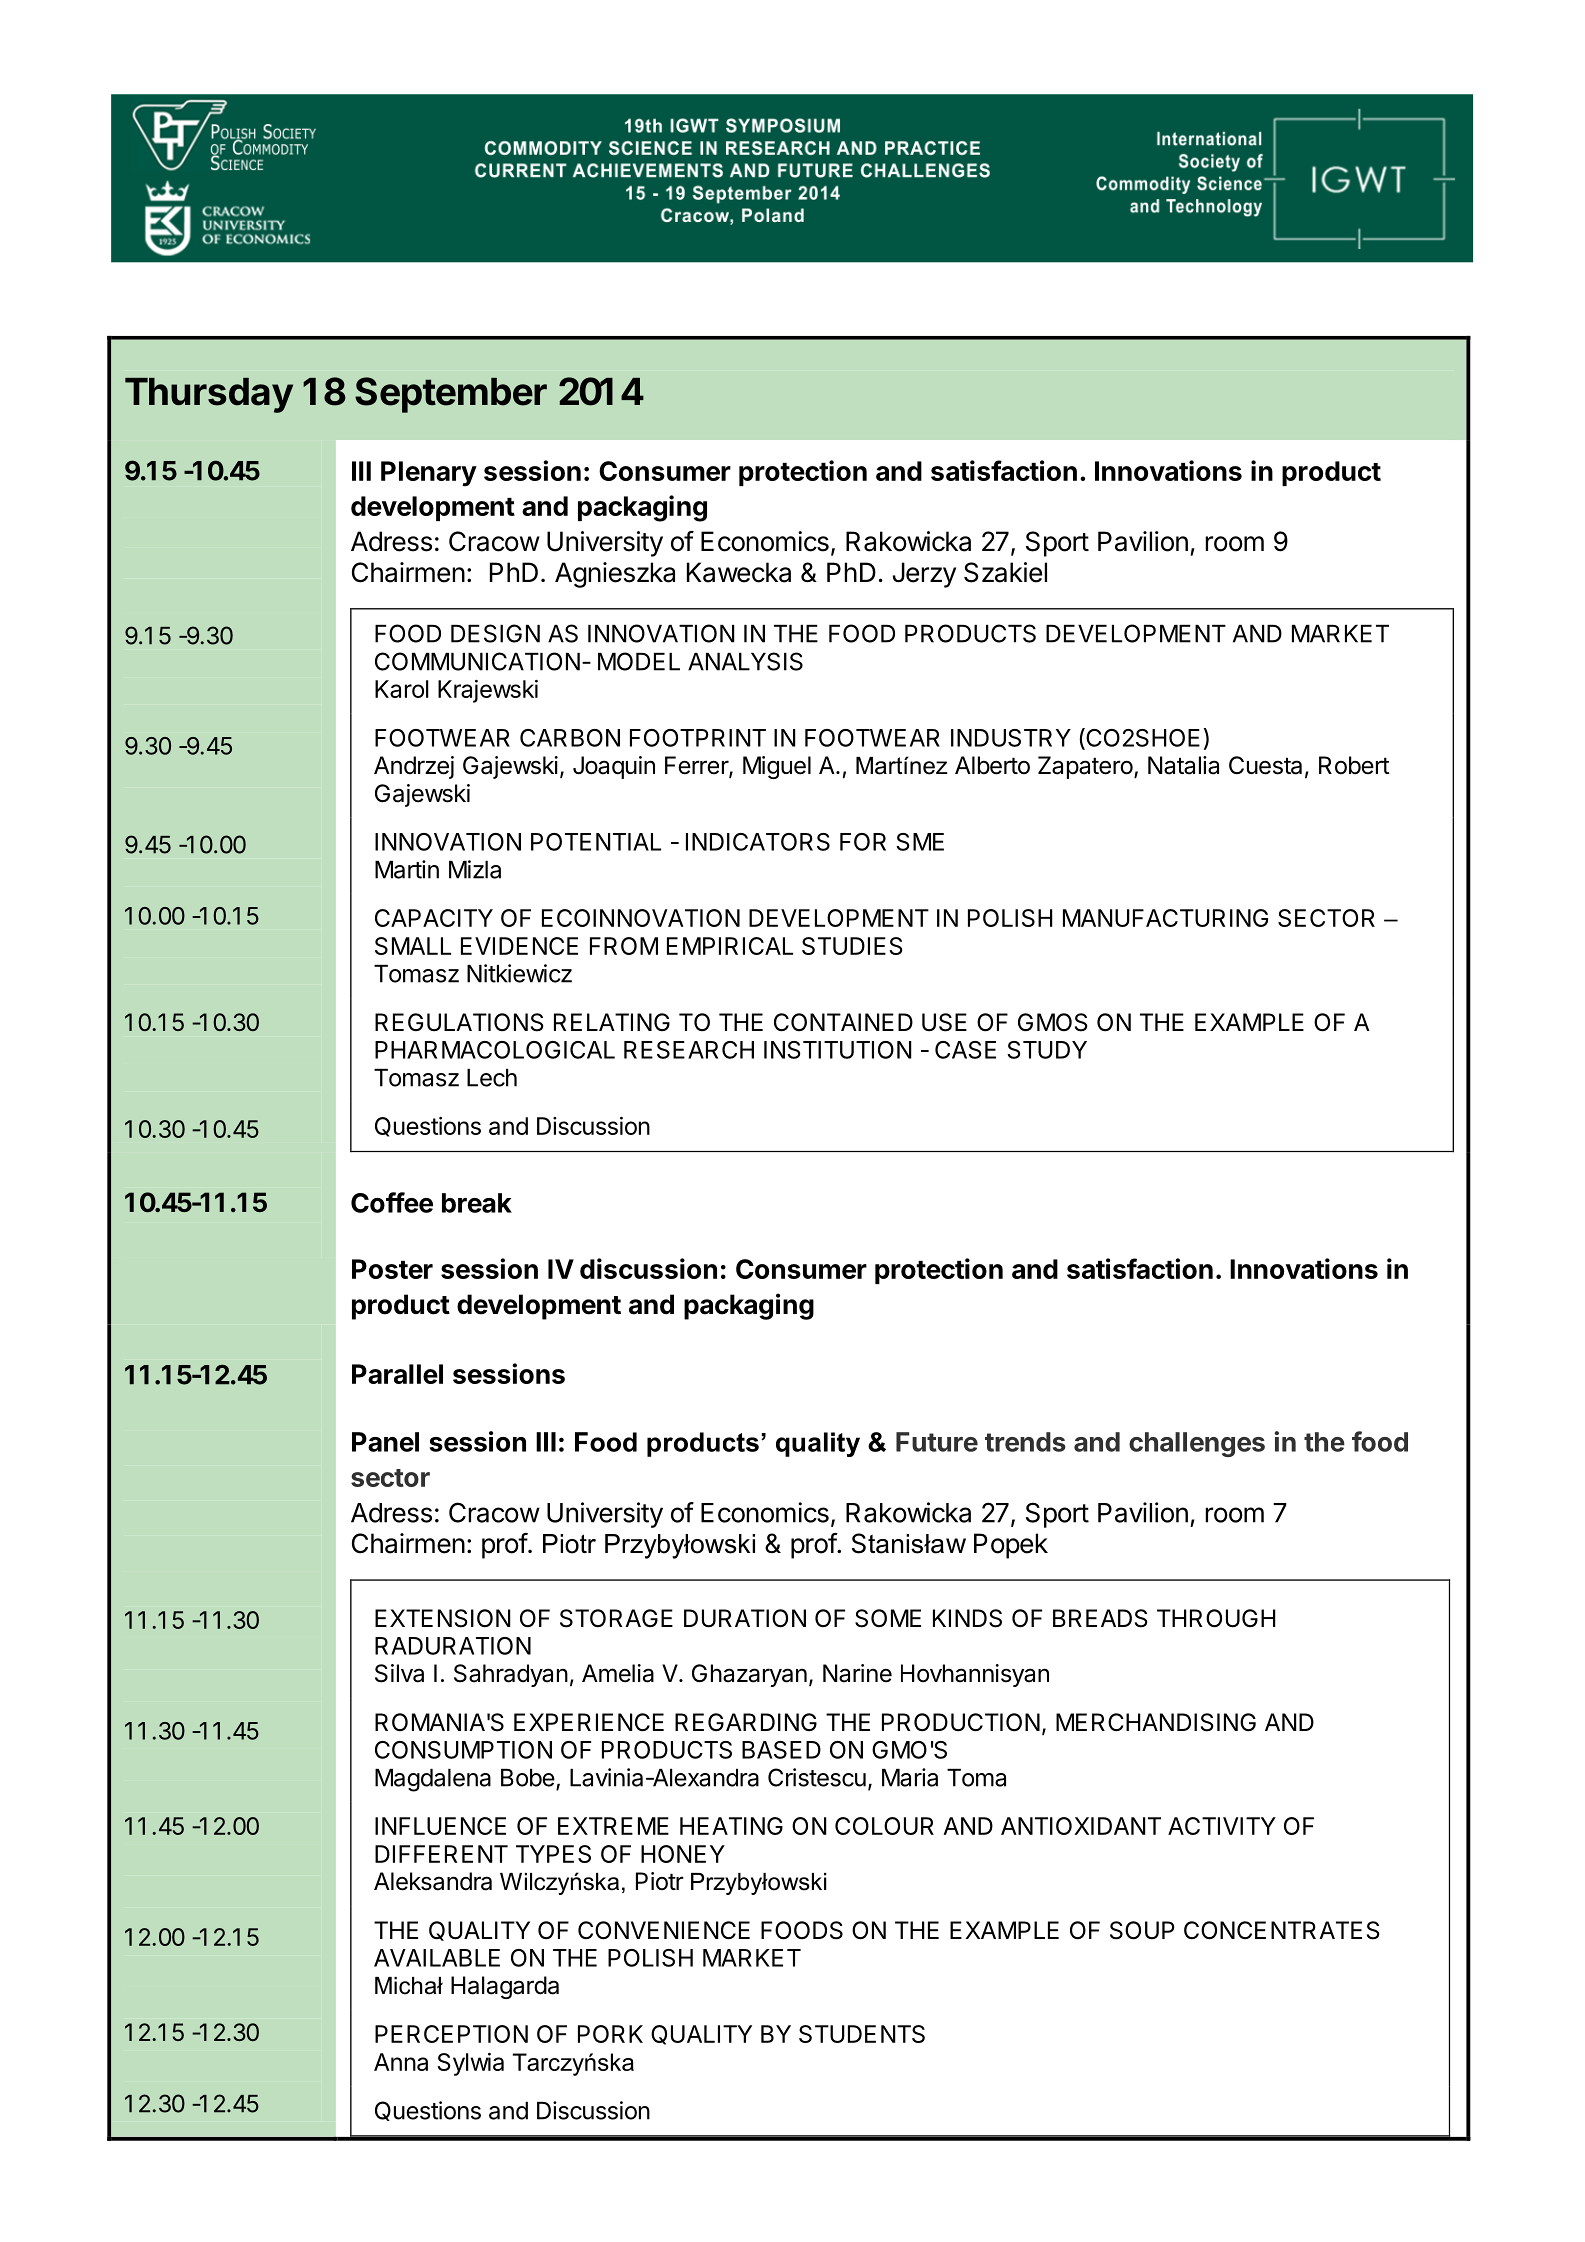 Image resolution: width=1585 pixels, height=2242 pixels. Describe the element at coordinates (1183, 765) in the screenshot. I see `Natalia` at that location.
